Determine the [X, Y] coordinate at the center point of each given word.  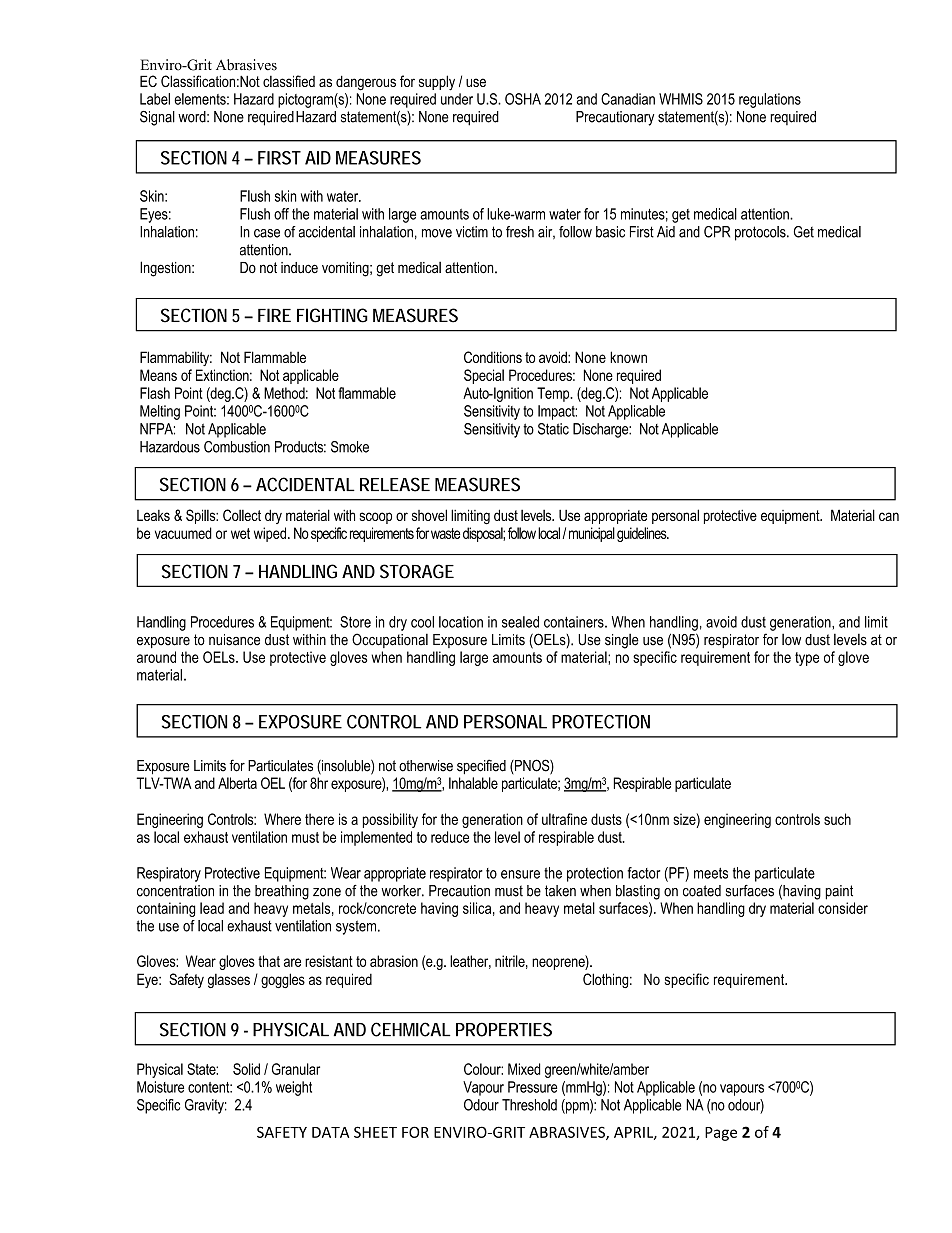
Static [553, 429]
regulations [770, 100]
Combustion [237, 447]
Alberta [237, 783]
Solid [246, 1069]
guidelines [643, 534]
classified [289, 81]
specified [481, 766]
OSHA [523, 99]
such [837, 819]
